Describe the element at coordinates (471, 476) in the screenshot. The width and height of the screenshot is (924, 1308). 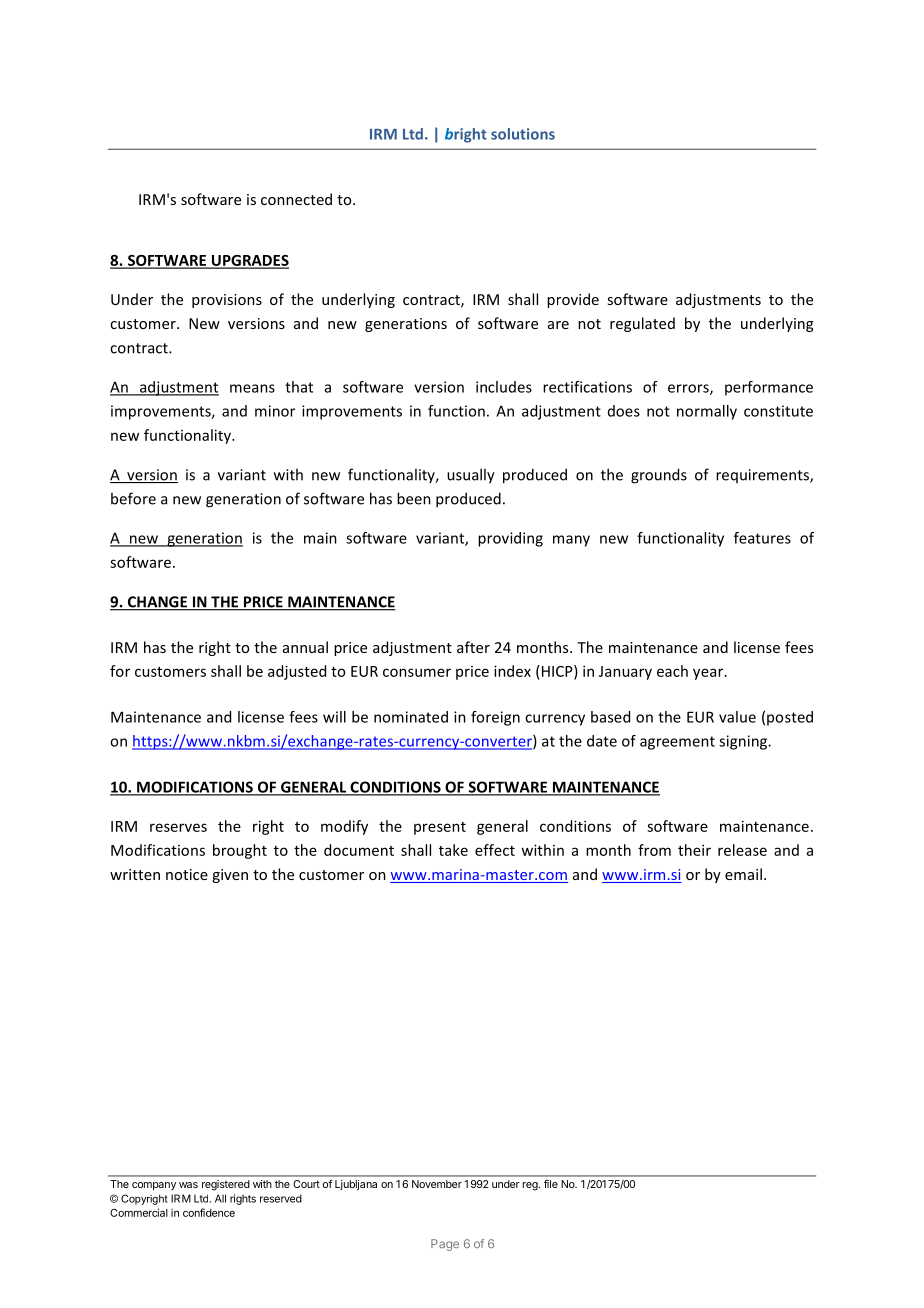
I see `usually` at that location.
